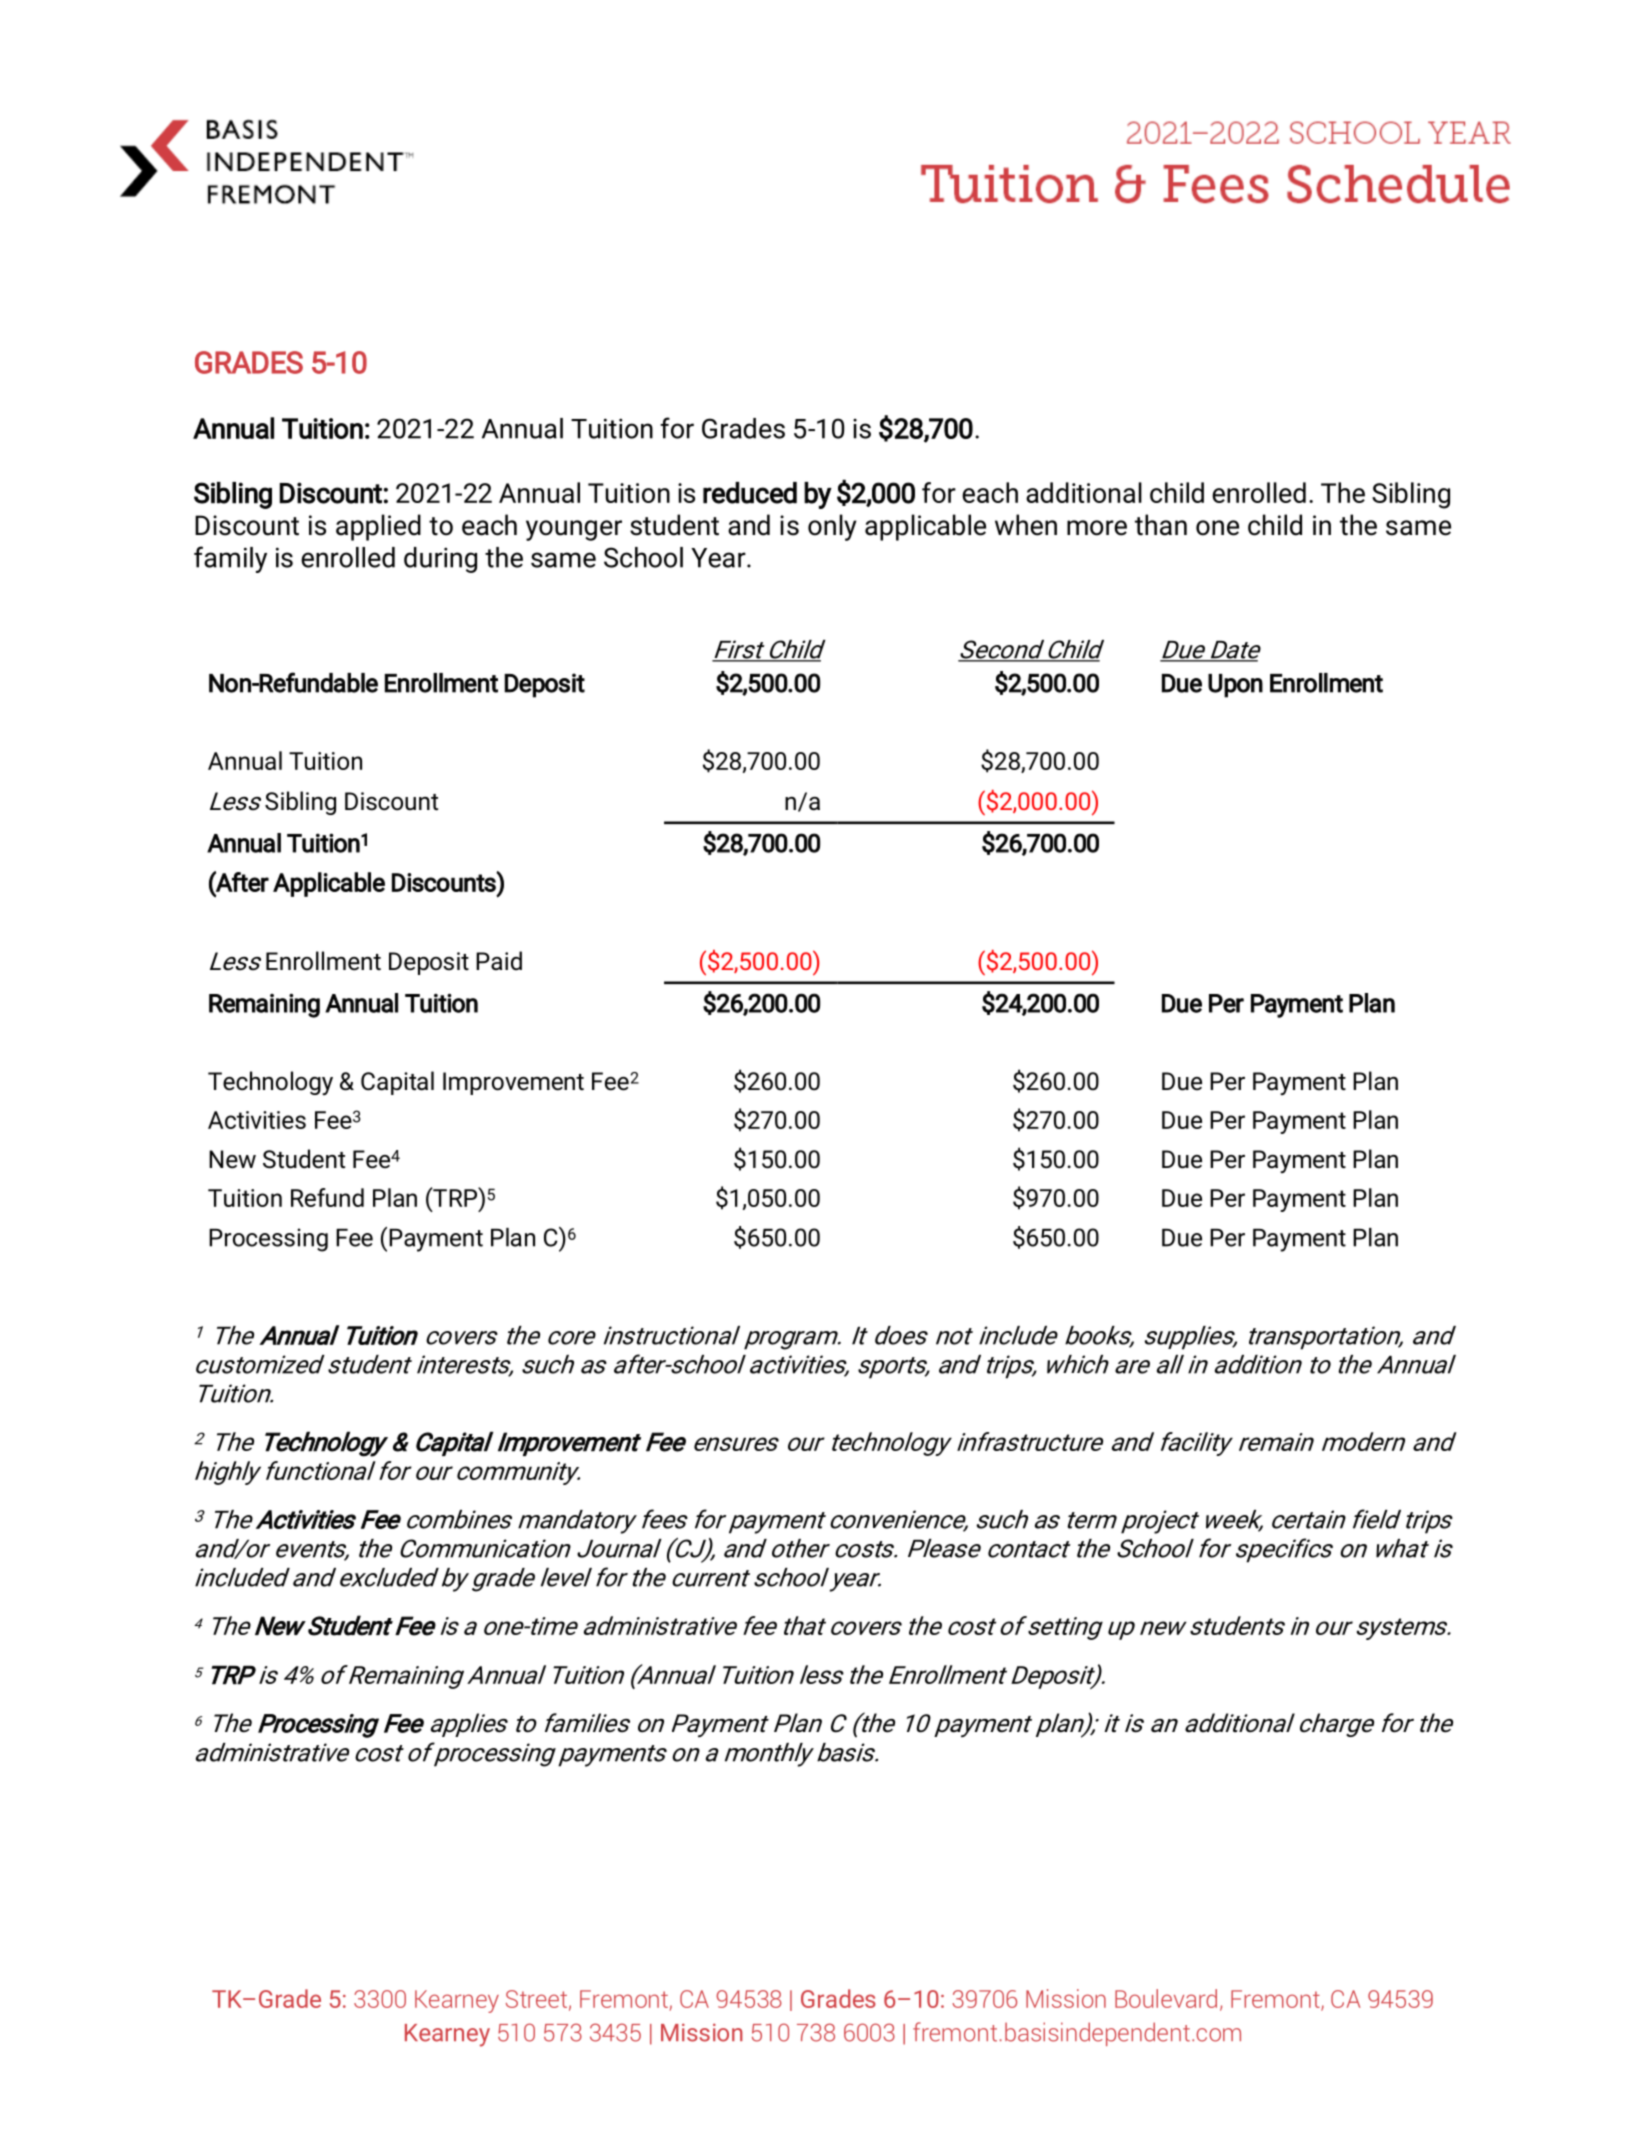  What do you see at coordinates (750, 493) in the screenshot?
I see `reduced` at bounding box center [750, 493].
